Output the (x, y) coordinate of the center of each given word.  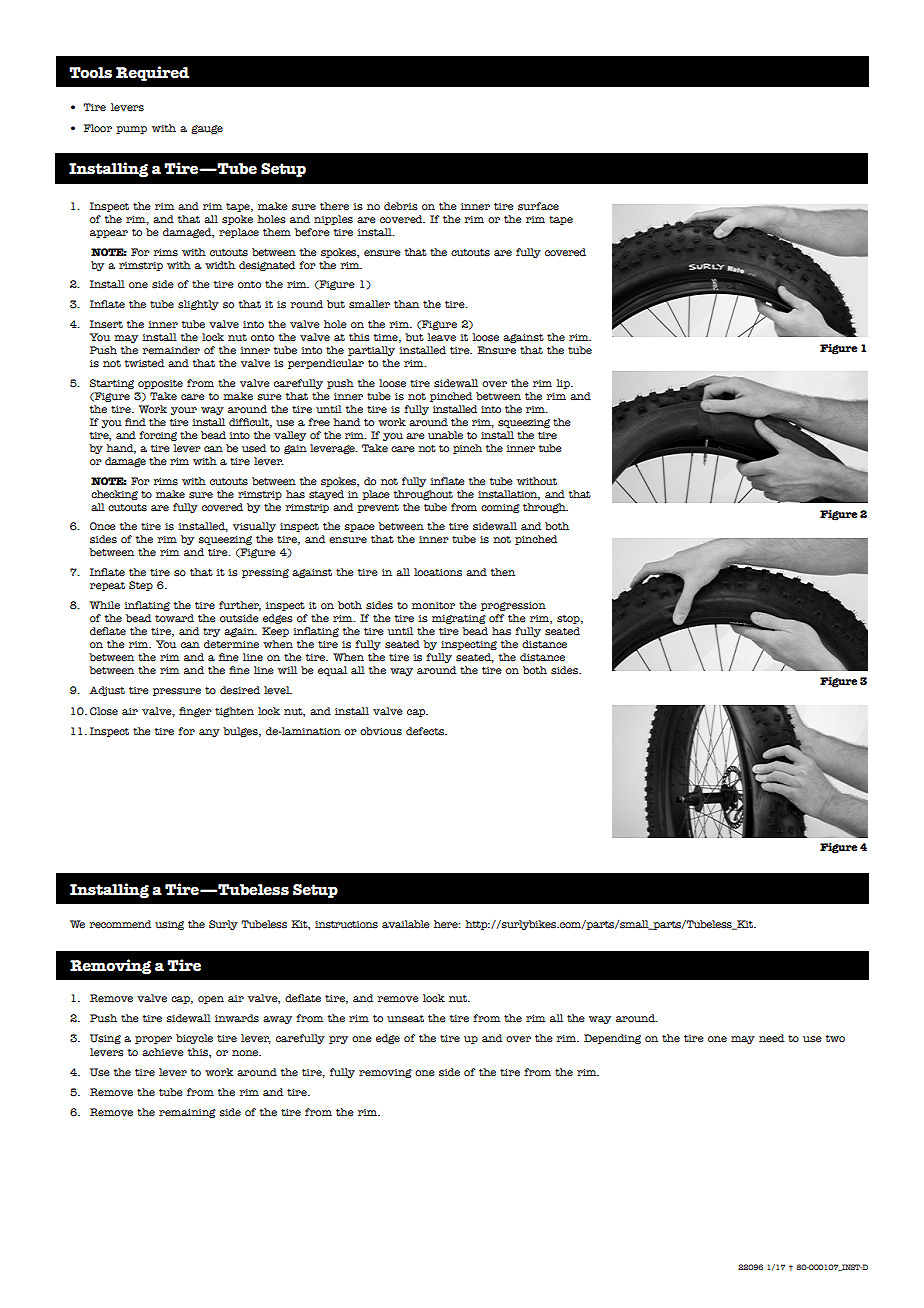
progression (513, 606)
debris (401, 206)
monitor (433, 605)
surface (538, 206)
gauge (207, 129)
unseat (405, 1019)
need (771, 1038)
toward (174, 618)
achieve (163, 1052)
